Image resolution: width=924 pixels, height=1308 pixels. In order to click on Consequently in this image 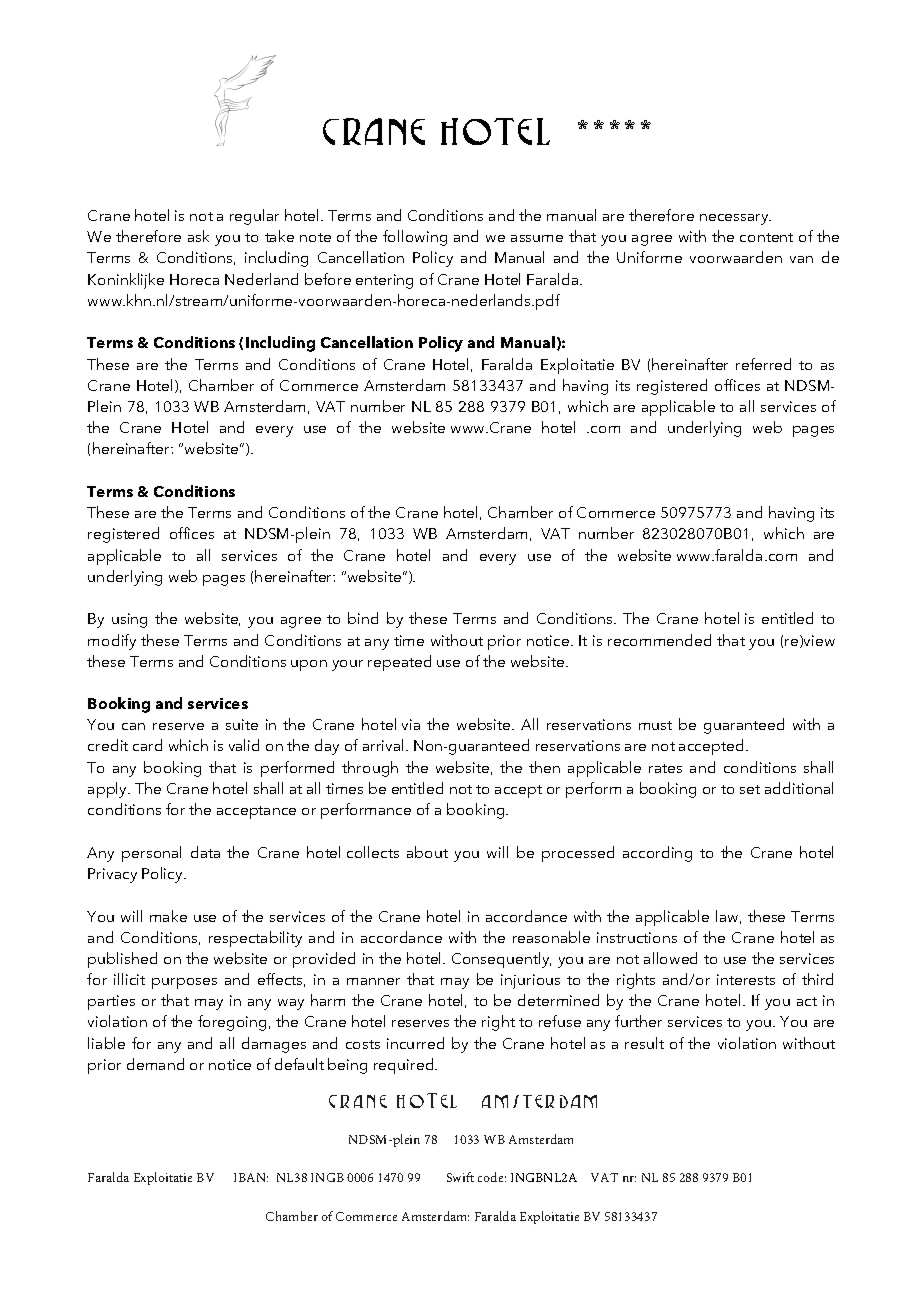, I will do `click(501, 960)`.
